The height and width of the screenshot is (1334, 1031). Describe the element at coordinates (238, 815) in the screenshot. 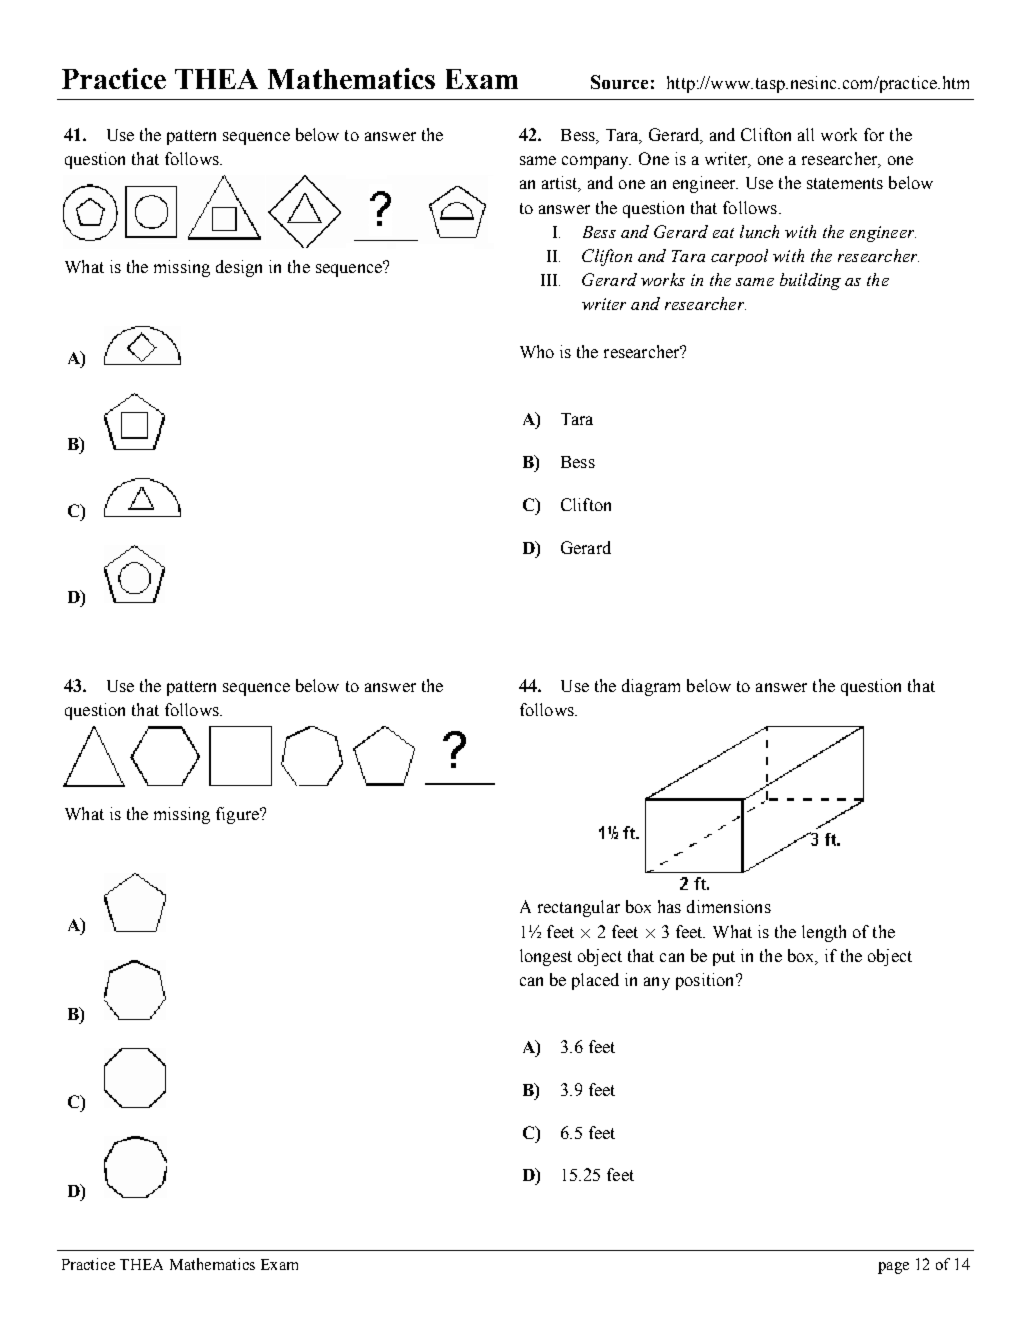

I see `figure` at that location.
